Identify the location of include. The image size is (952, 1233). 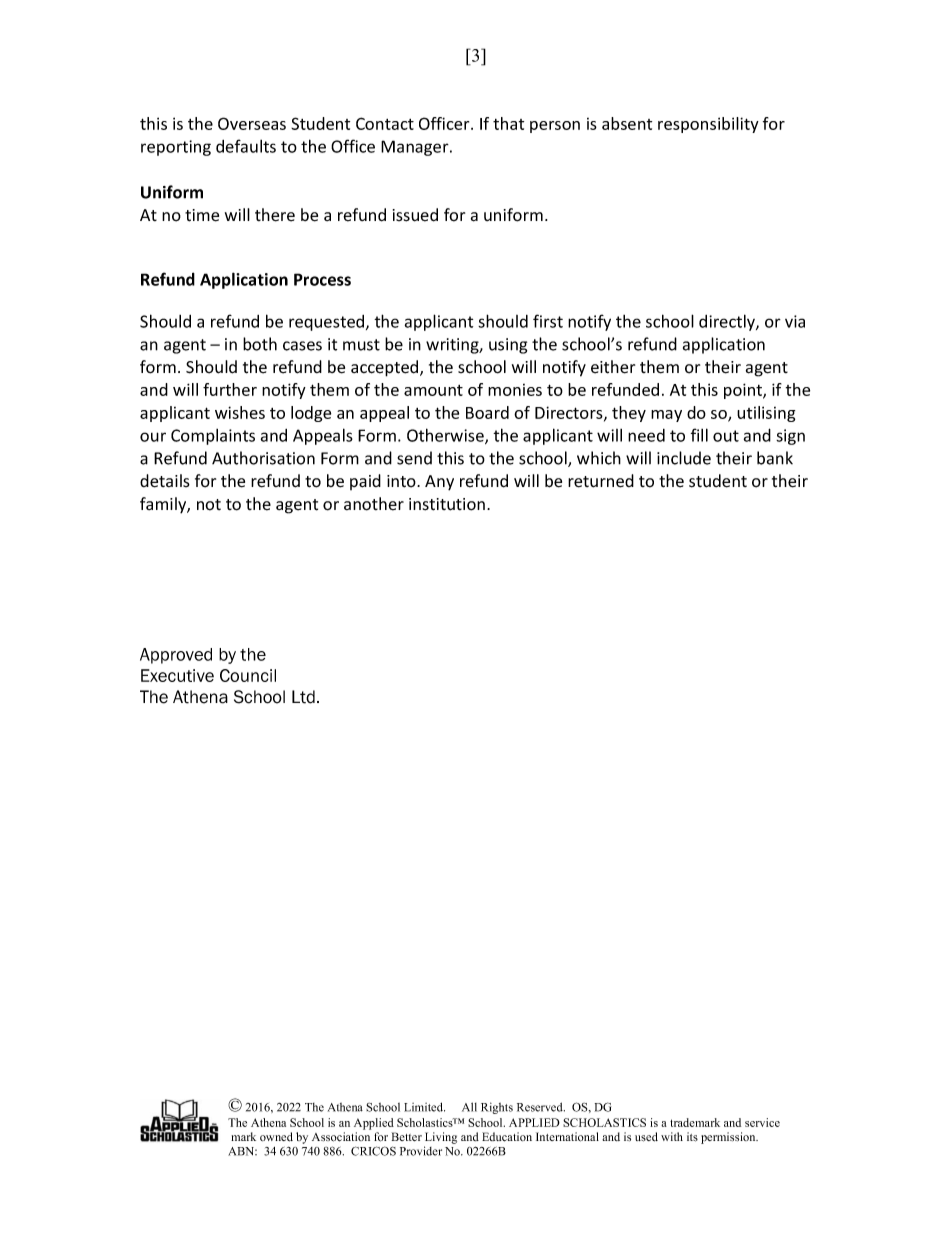
(684, 458).
